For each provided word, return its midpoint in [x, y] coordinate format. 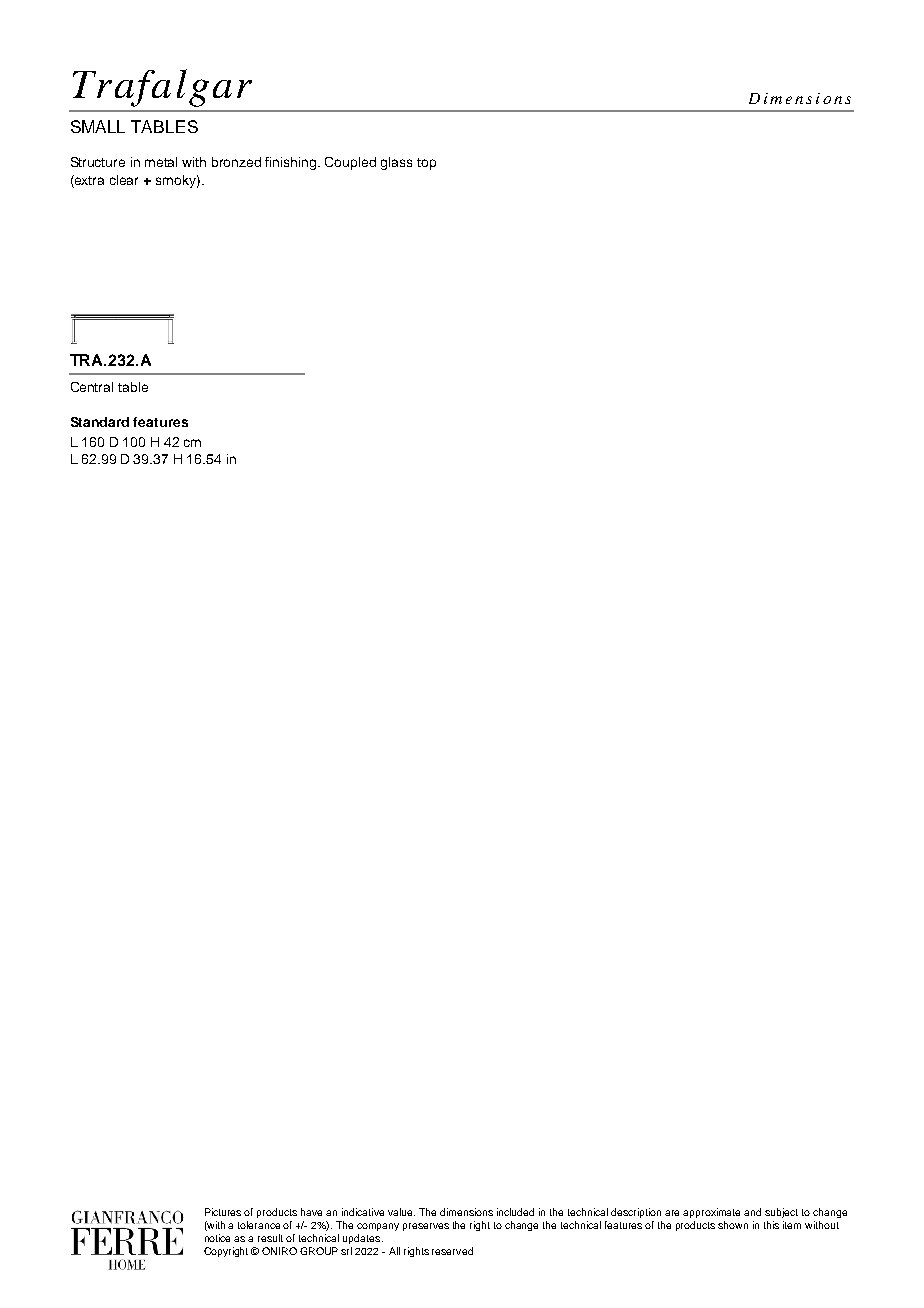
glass [396, 163]
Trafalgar [162, 88]
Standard [100, 422]
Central [92, 387]
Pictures [223, 1212]
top [426, 164]
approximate [711, 1213]
